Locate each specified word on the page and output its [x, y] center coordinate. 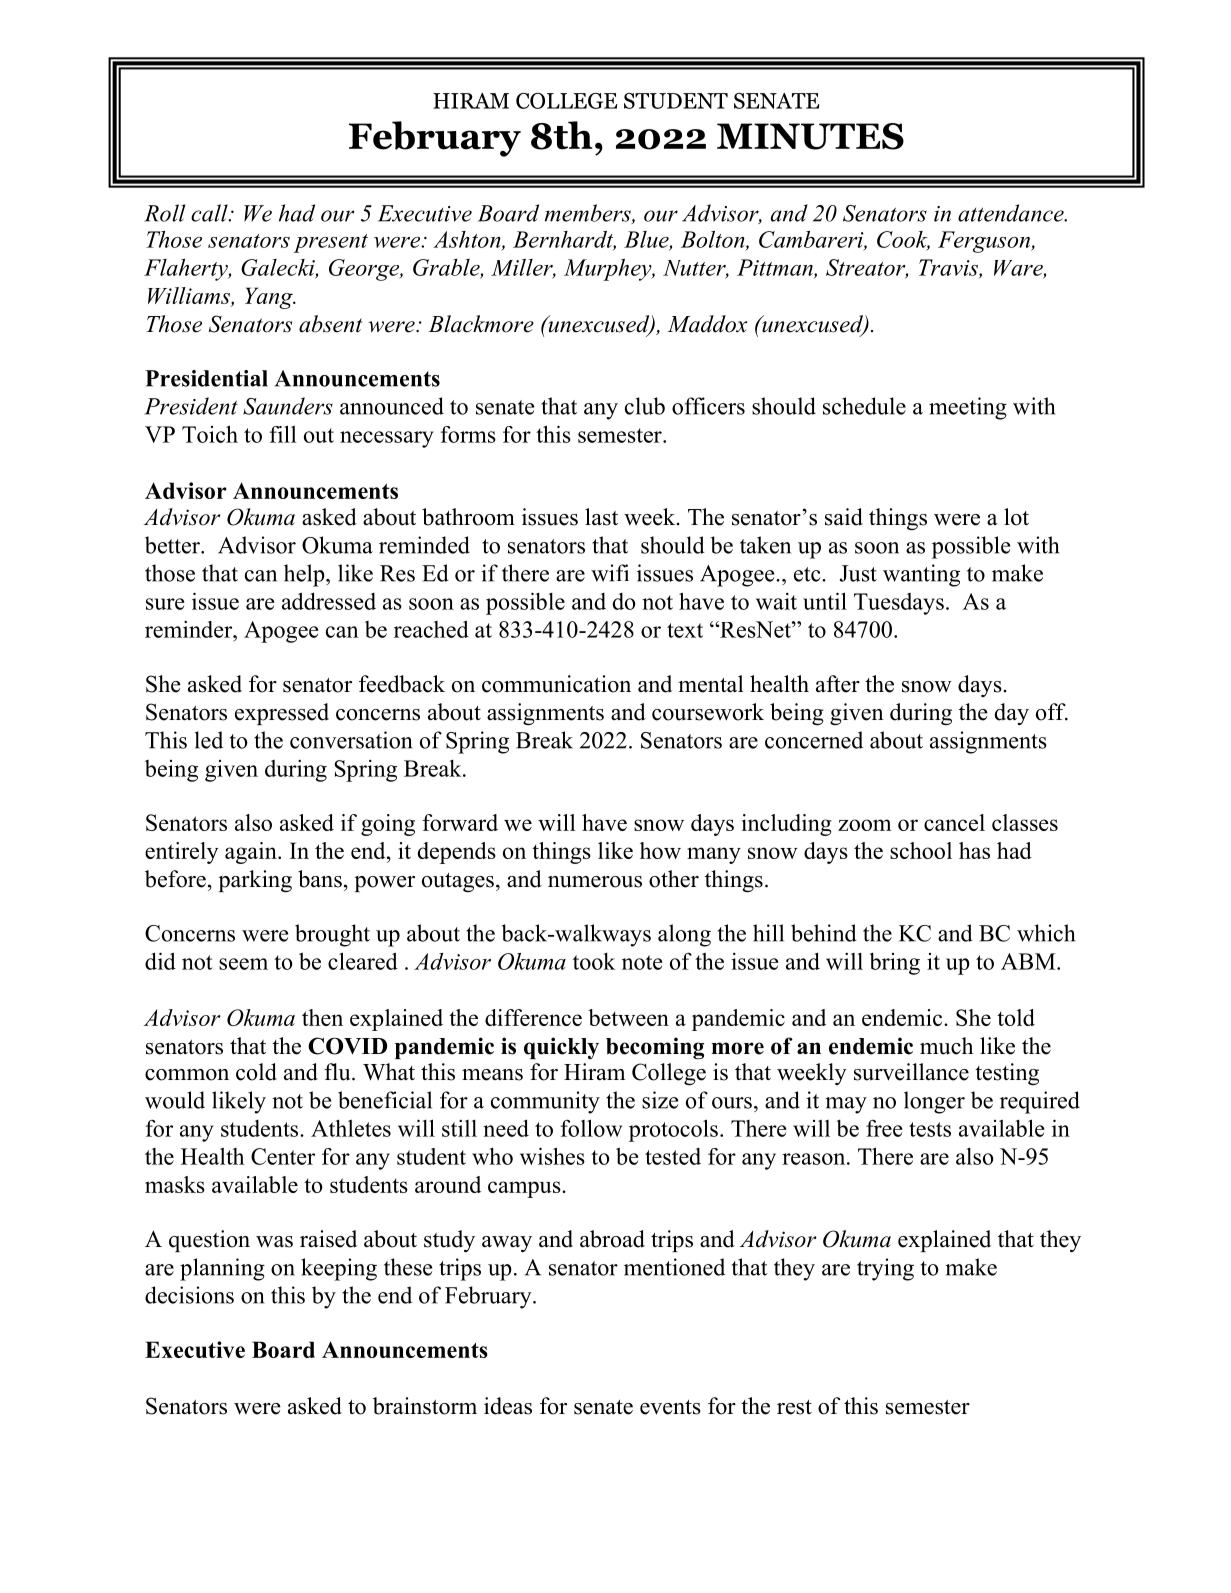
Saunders [288, 406]
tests [930, 1129]
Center [283, 1156]
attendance [1012, 213]
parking [255, 881]
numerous [595, 882]
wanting [921, 575]
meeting [968, 408]
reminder [190, 629]
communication [556, 684]
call [210, 213]
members [589, 214]
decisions [189, 1295]
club [645, 406]
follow [591, 1128]
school [921, 850]
